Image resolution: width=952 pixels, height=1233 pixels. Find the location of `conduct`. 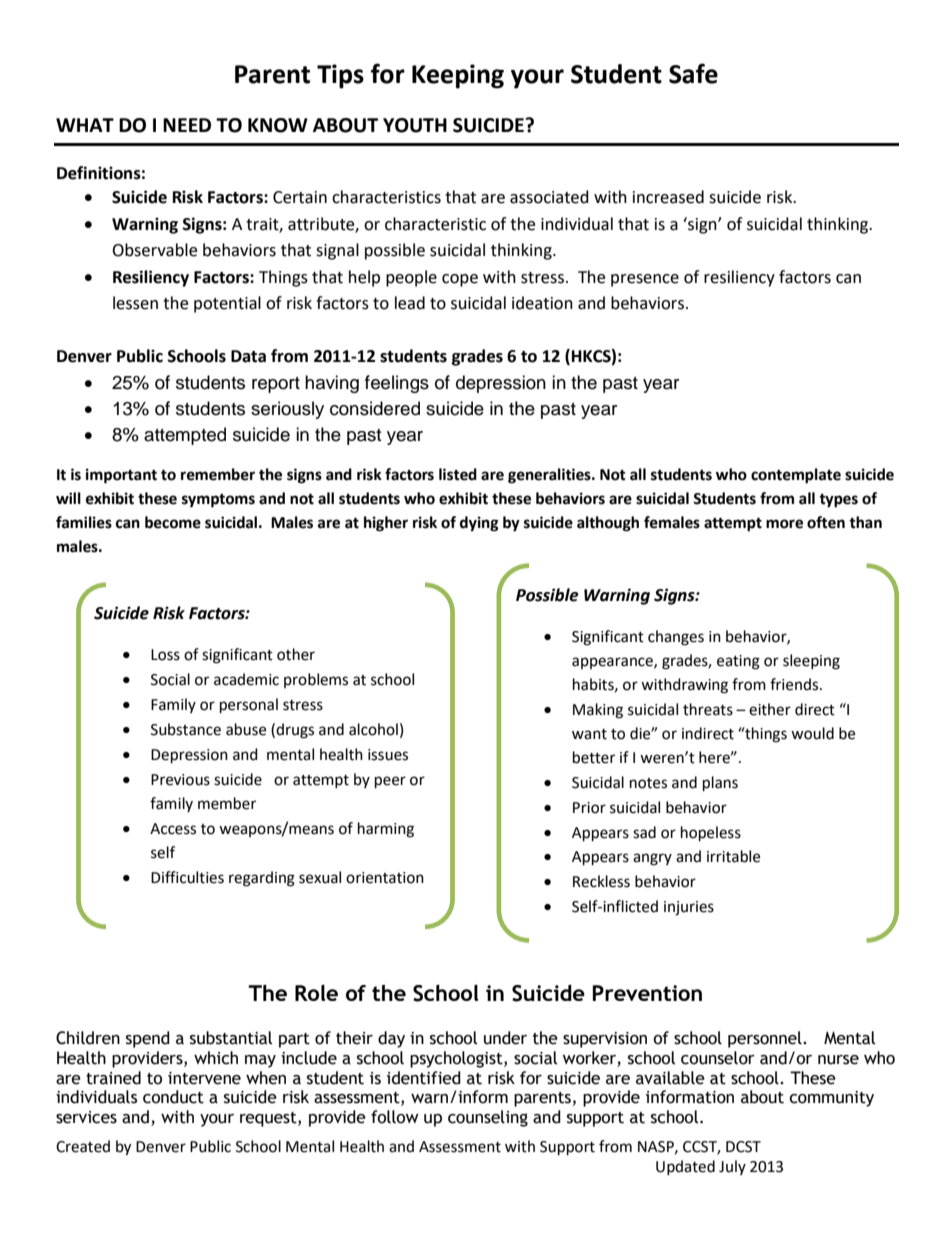

conduct is located at coordinates (173, 1097).
